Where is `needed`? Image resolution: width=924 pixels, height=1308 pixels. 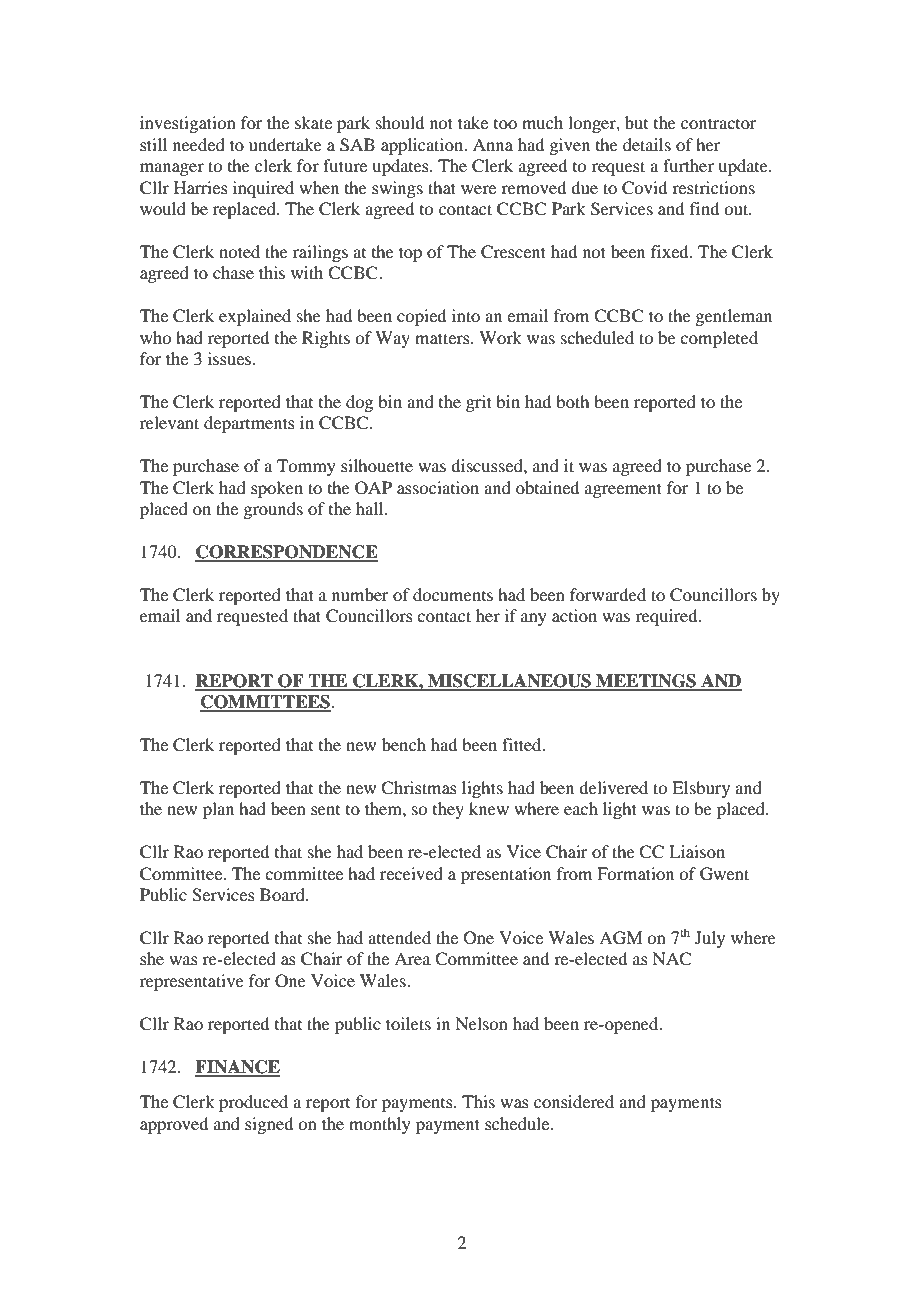 needed is located at coordinates (199, 144).
